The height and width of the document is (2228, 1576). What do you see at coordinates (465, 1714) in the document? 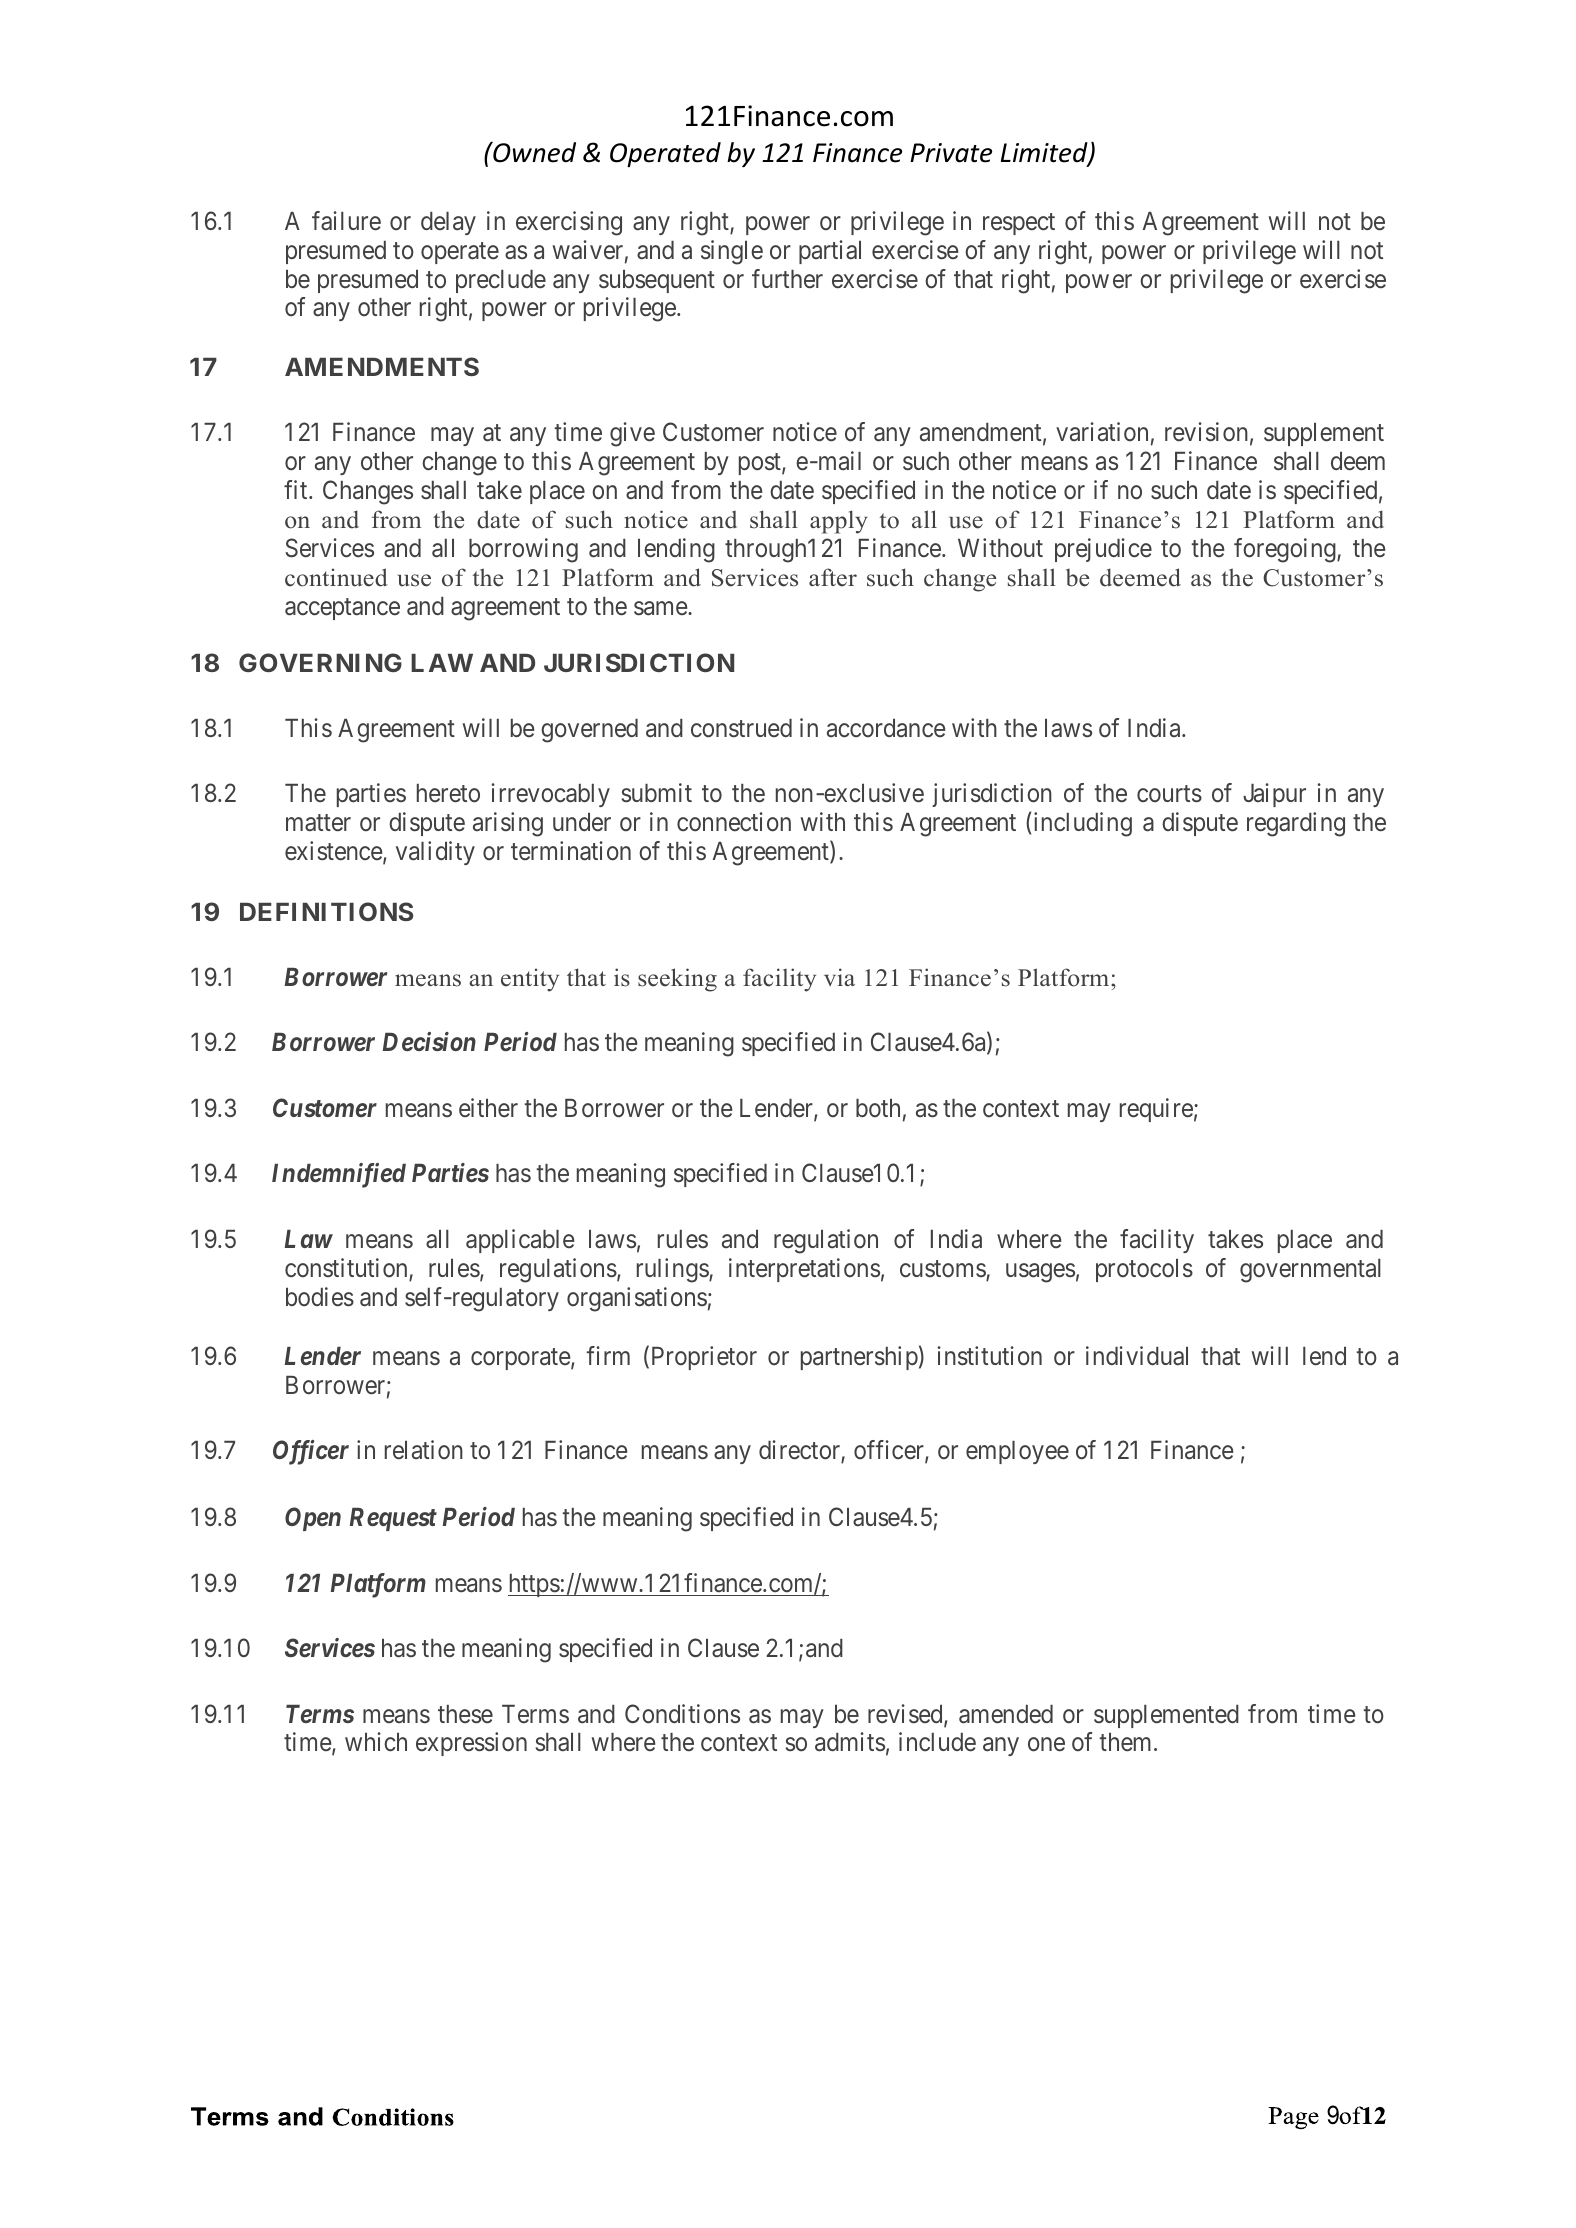
I see `these` at bounding box center [465, 1714].
